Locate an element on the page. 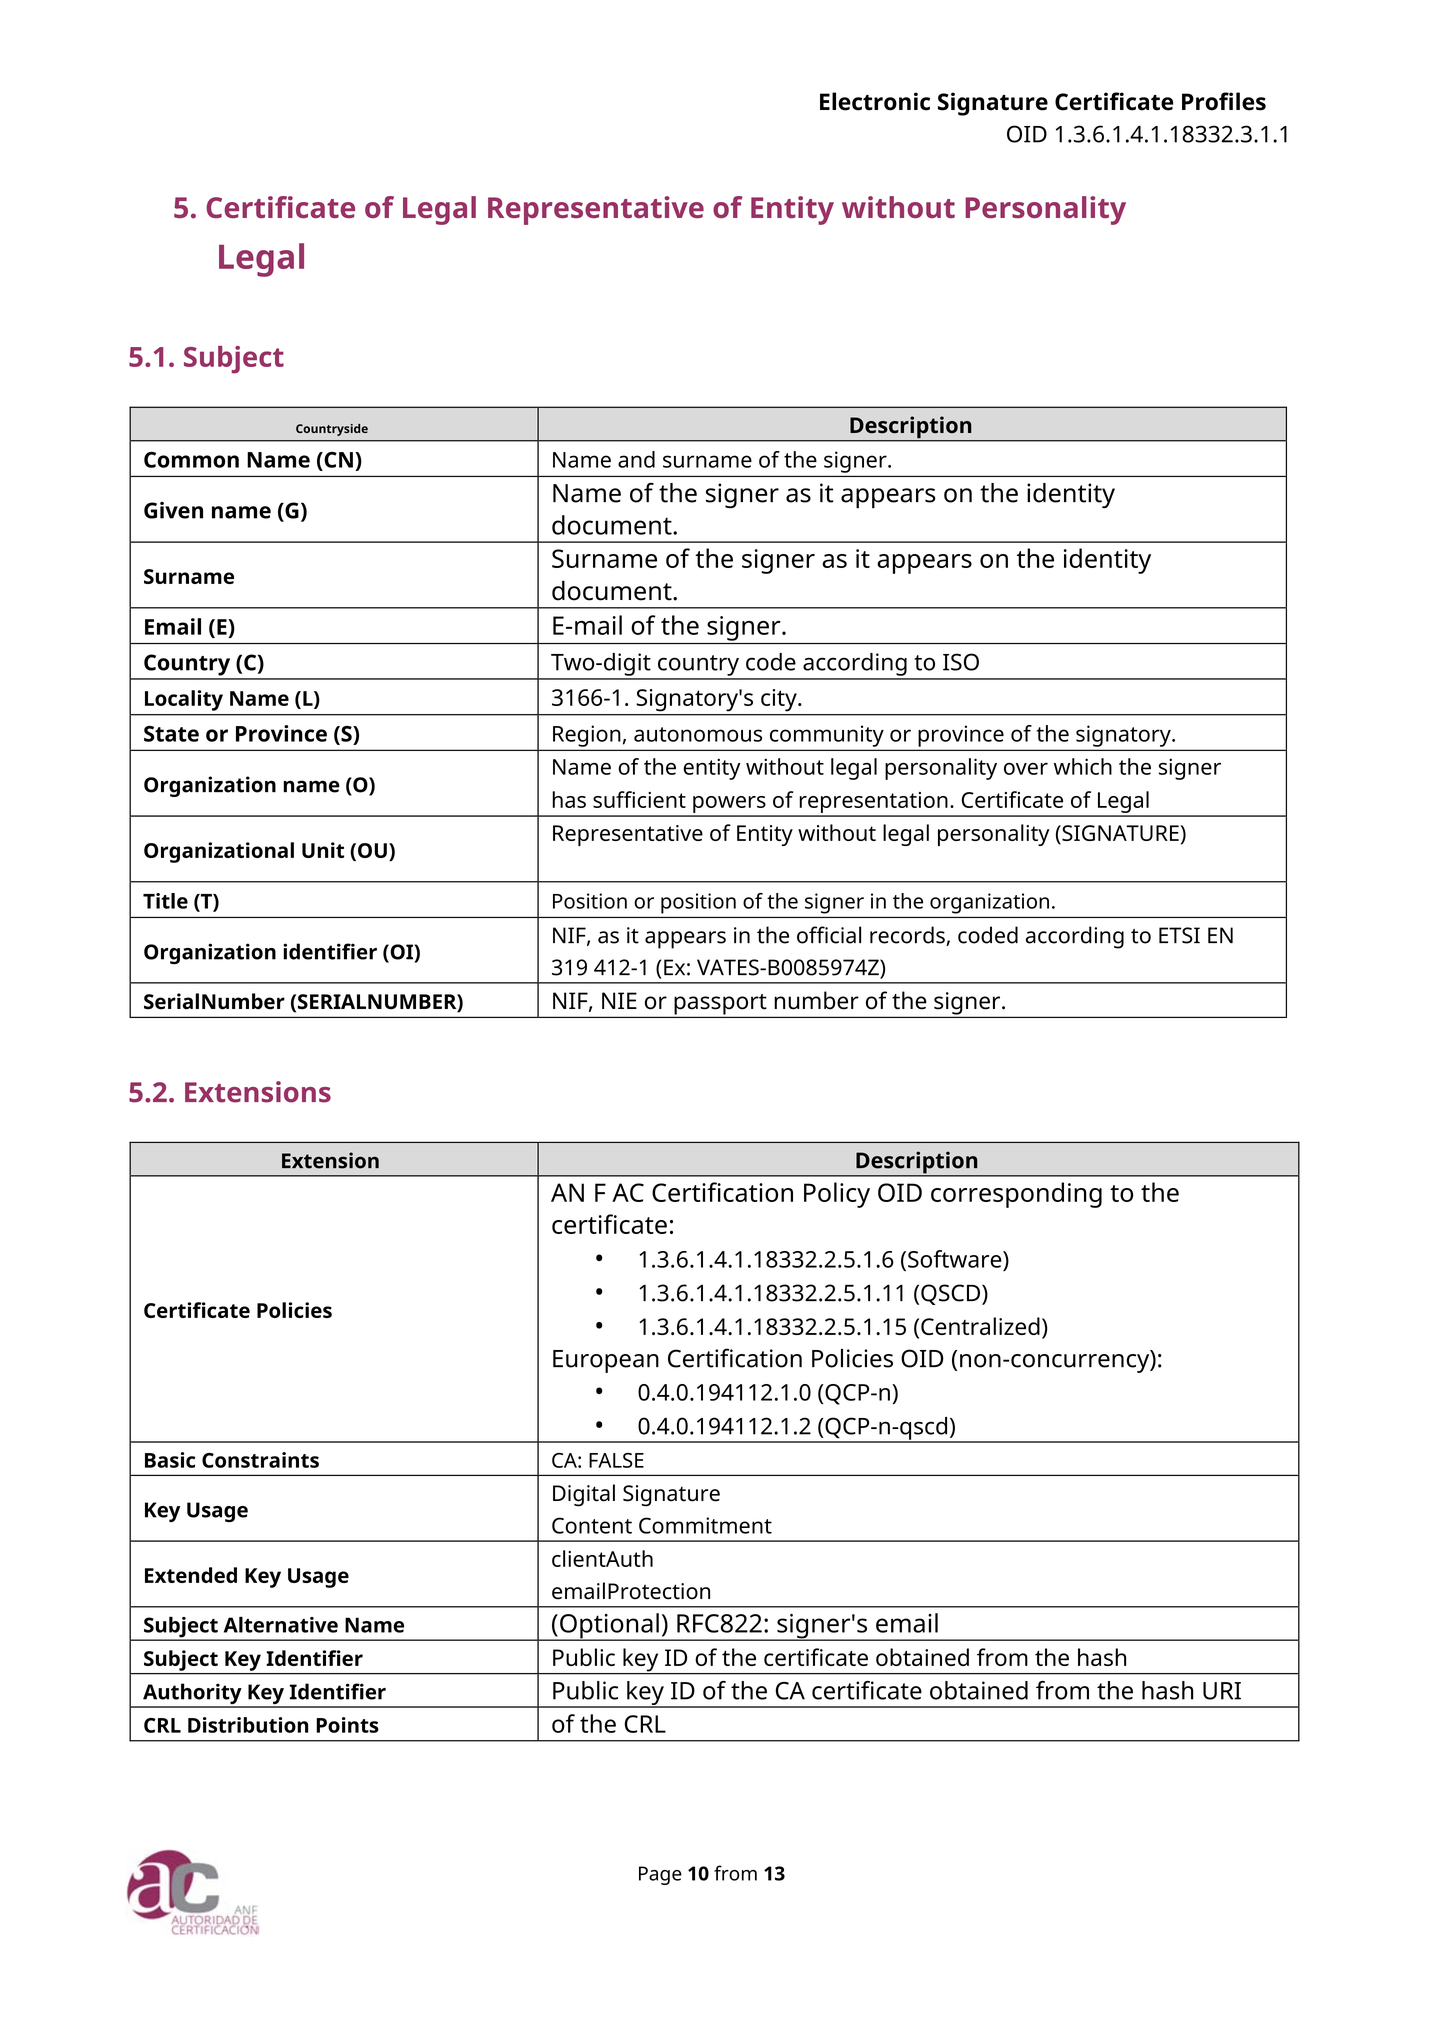 This document has width=1429, height=2021. Profiles is located at coordinates (1224, 101).
